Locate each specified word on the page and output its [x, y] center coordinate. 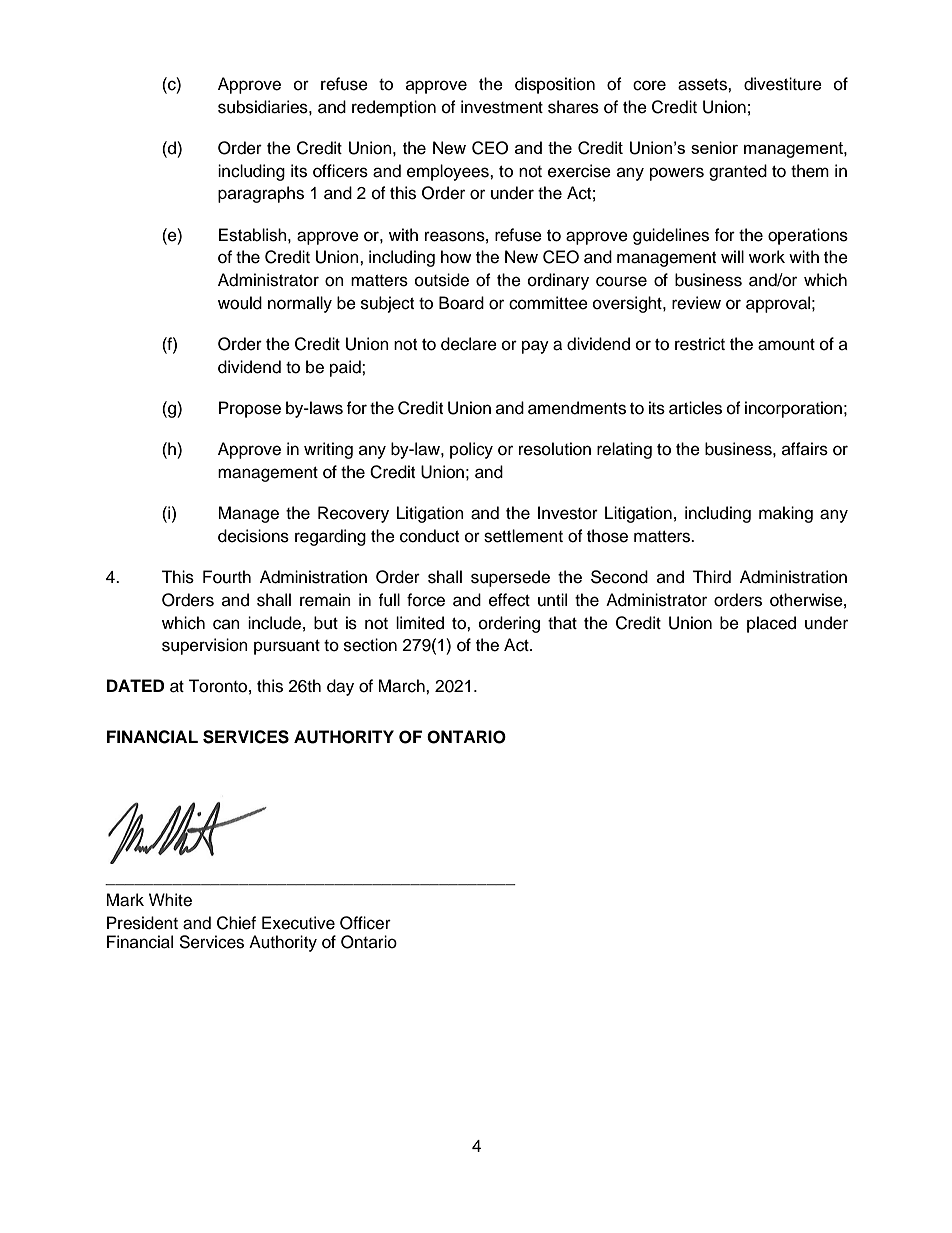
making [786, 514]
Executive [298, 923]
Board [461, 303]
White [170, 900]
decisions [253, 536]
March [402, 686]
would [240, 303]
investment [502, 107]
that [562, 623]
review [696, 303]
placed [771, 624]
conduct [429, 536]
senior [714, 147]
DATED [135, 685]
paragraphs [261, 194]
